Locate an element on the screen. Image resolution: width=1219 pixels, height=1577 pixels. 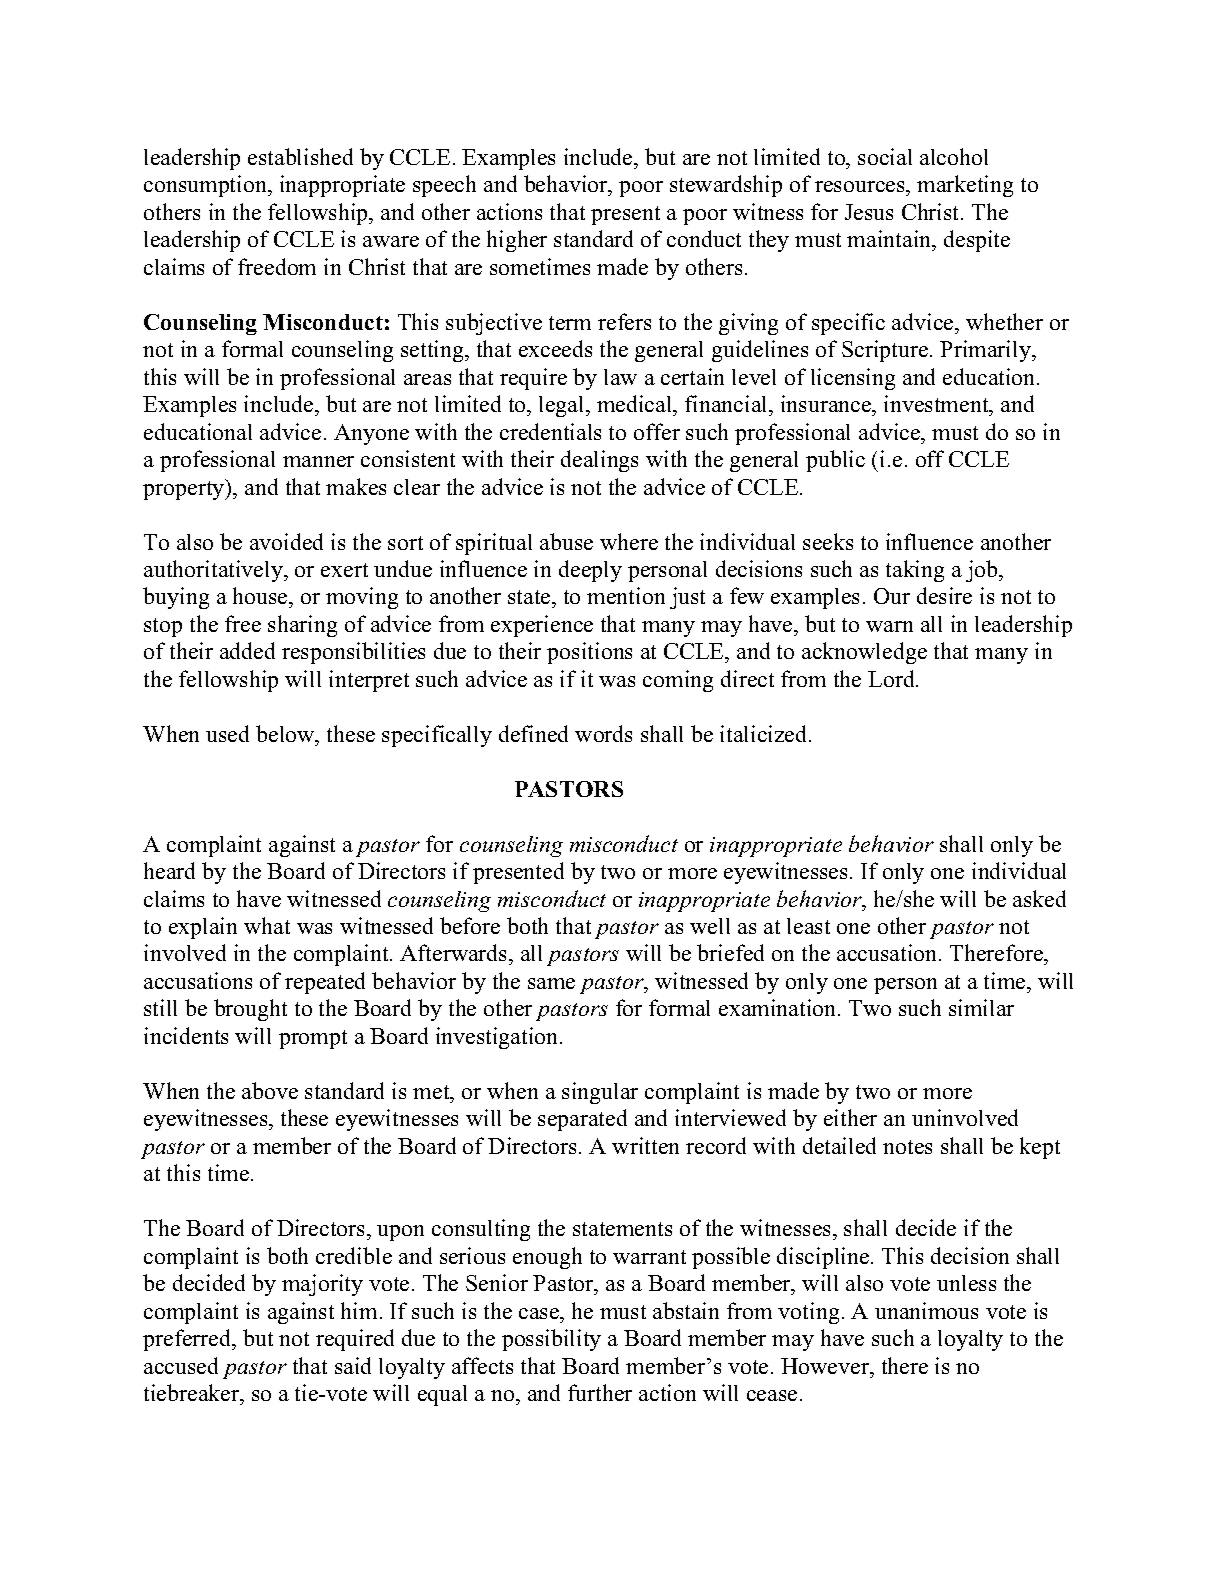
below is located at coordinates (286, 733).
